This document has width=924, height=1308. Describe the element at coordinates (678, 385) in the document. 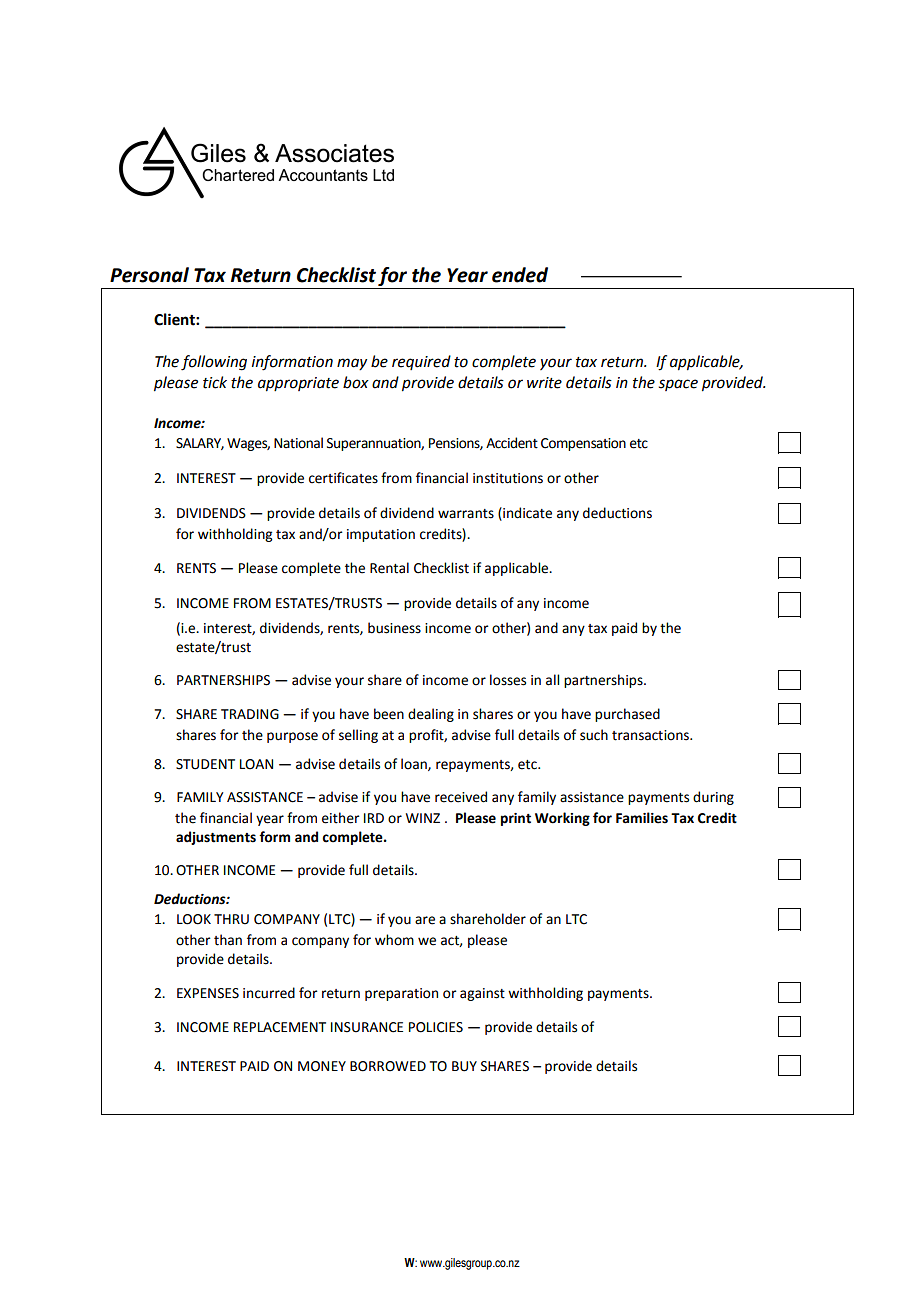

I see `space` at that location.
